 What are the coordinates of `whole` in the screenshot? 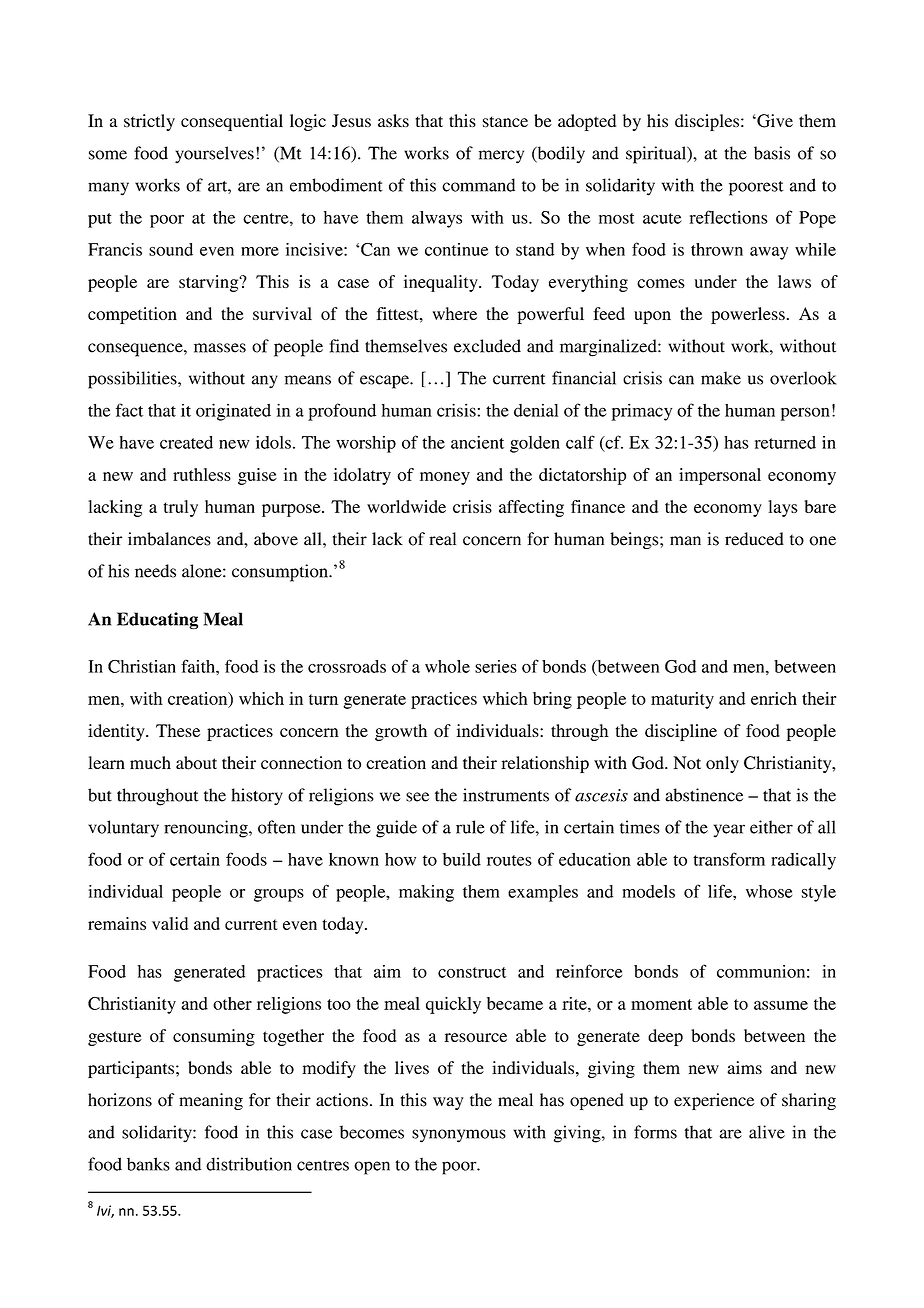 It's located at (447, 666).
